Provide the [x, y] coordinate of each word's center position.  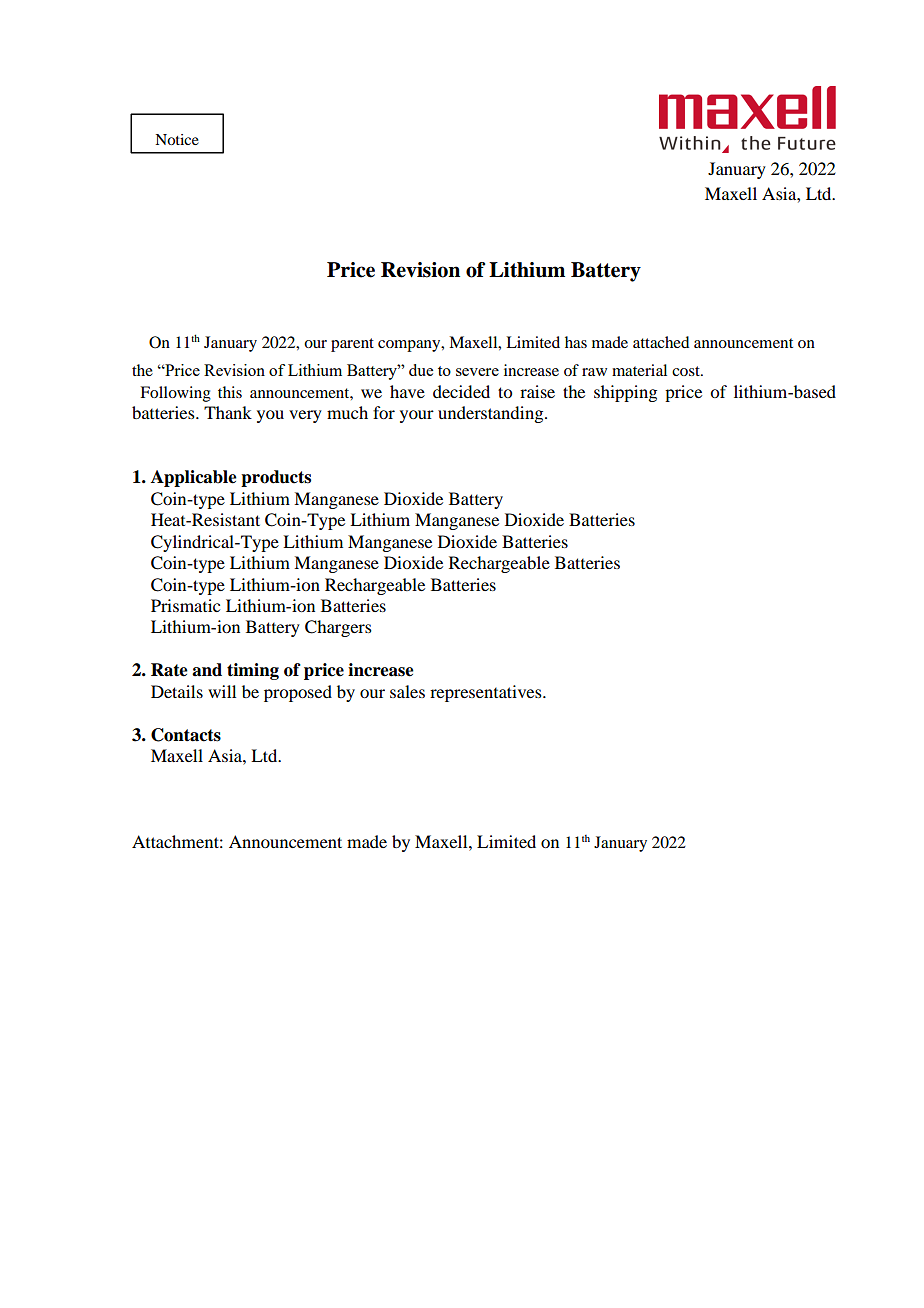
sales [407, 691]
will [222, 691]
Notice [177, 139]
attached [661, 342]
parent [352, 345]
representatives [487, 693]
